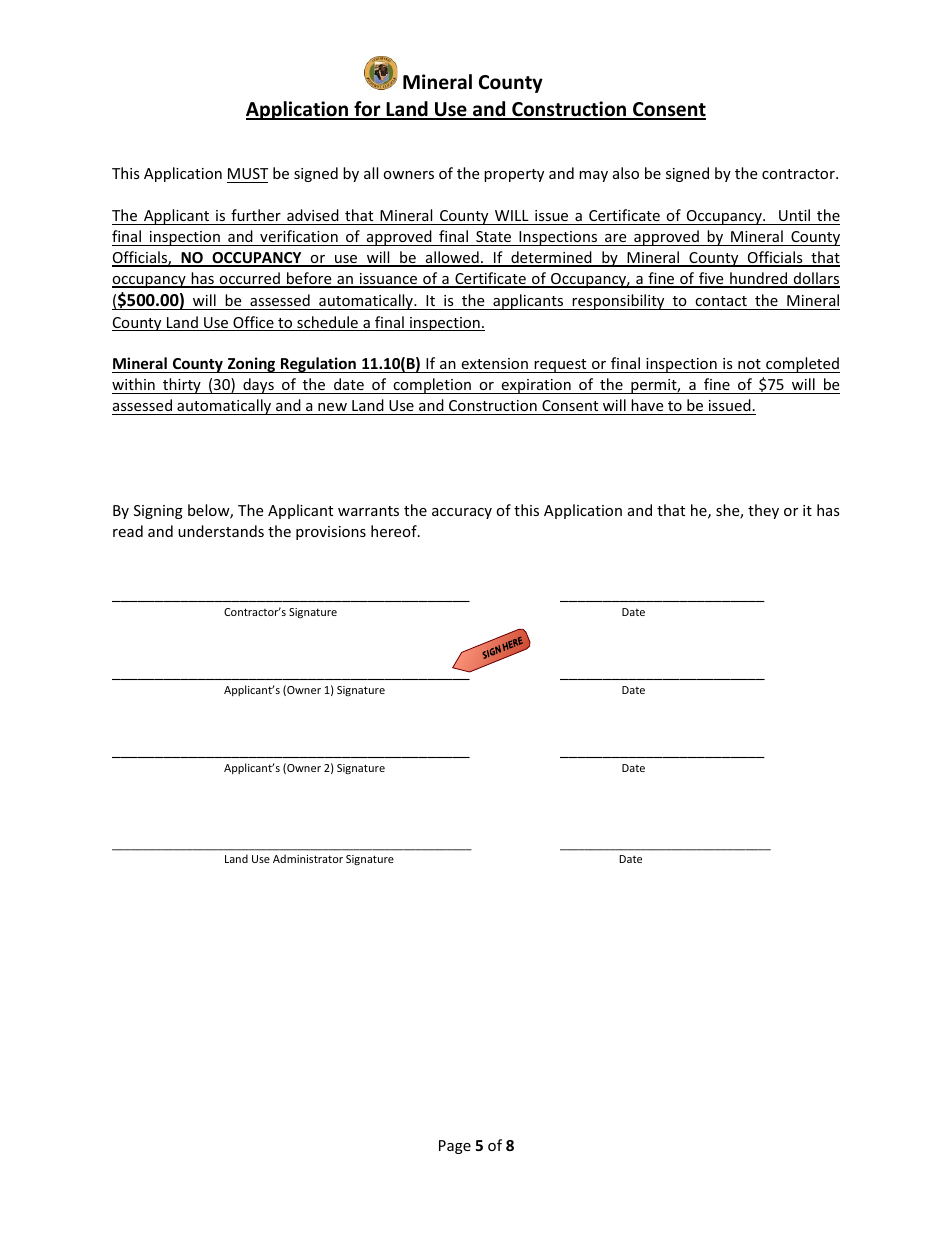 The height and width of the page is (1233, 952). I want to click on State, so click(493, 236).
